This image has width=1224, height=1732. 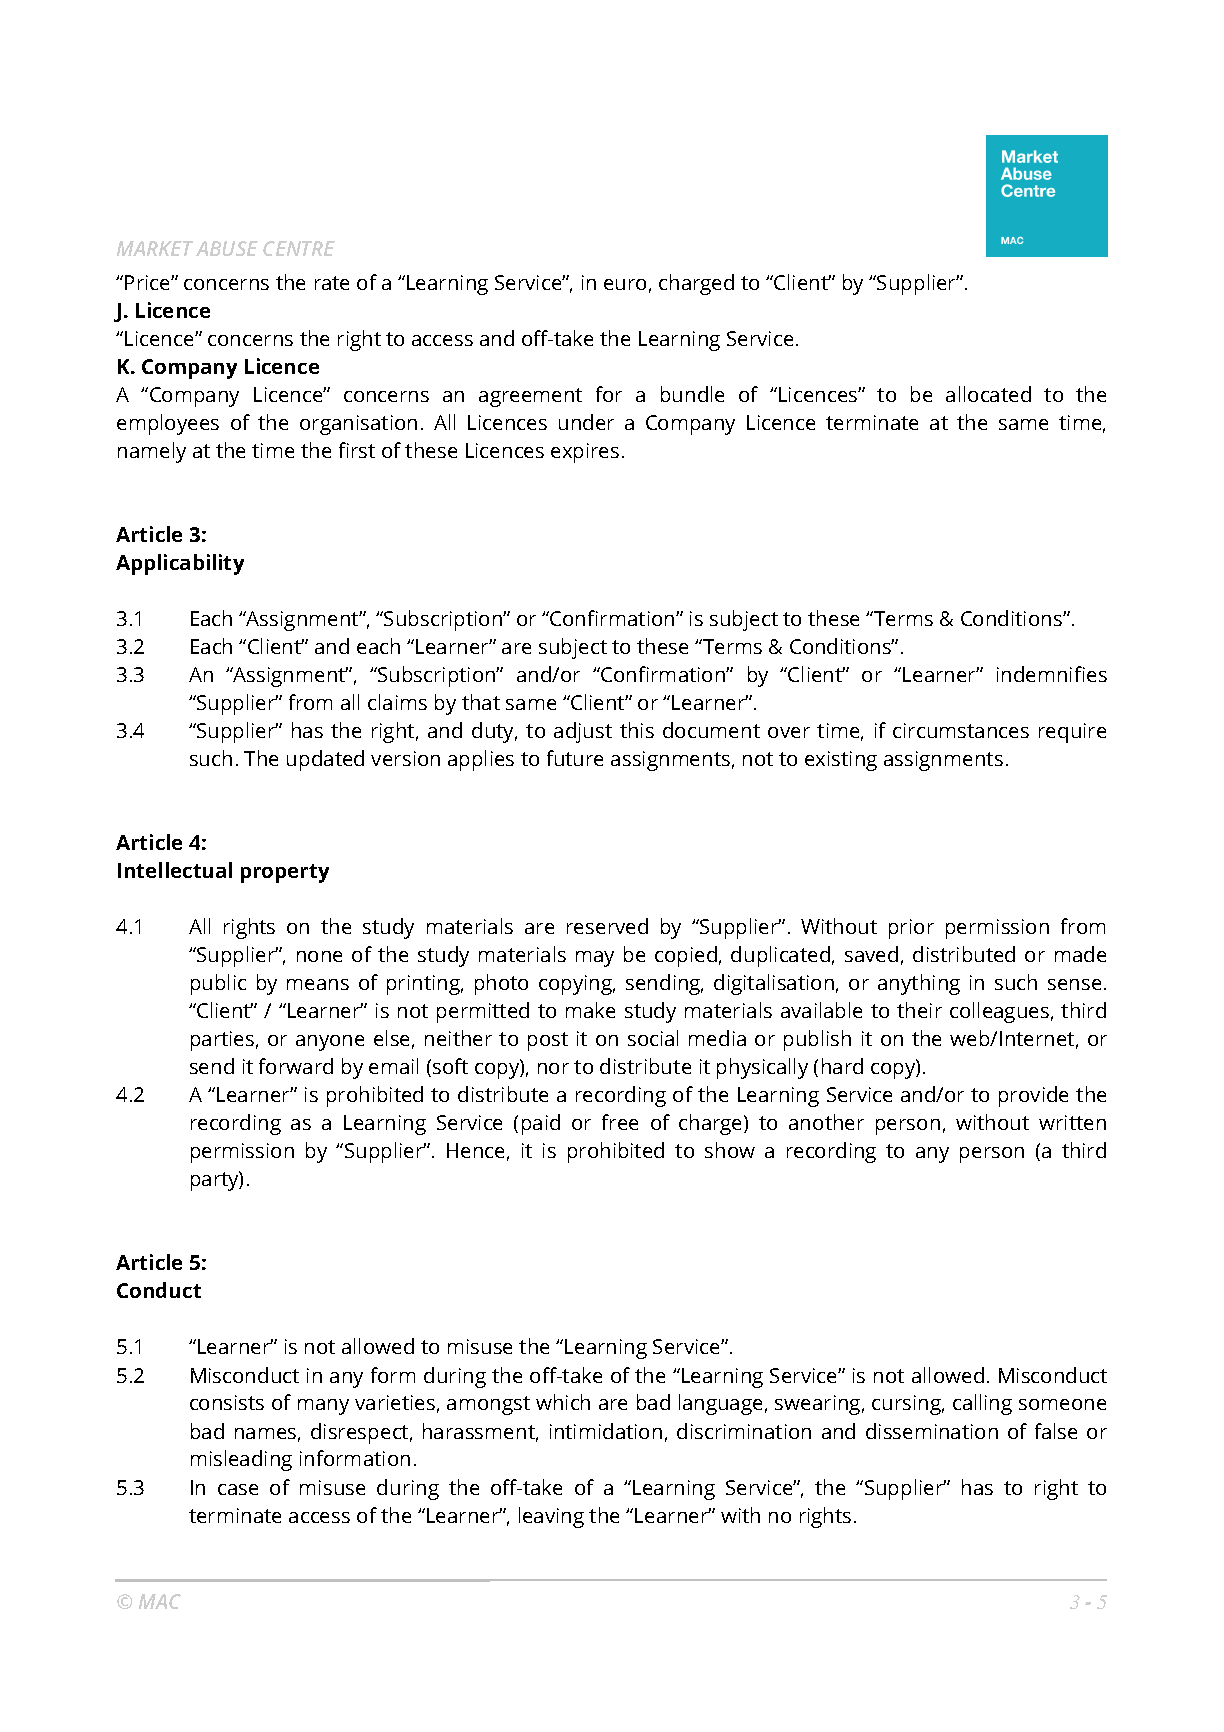 I want to click on forward, so click(x=296, y=1066).
